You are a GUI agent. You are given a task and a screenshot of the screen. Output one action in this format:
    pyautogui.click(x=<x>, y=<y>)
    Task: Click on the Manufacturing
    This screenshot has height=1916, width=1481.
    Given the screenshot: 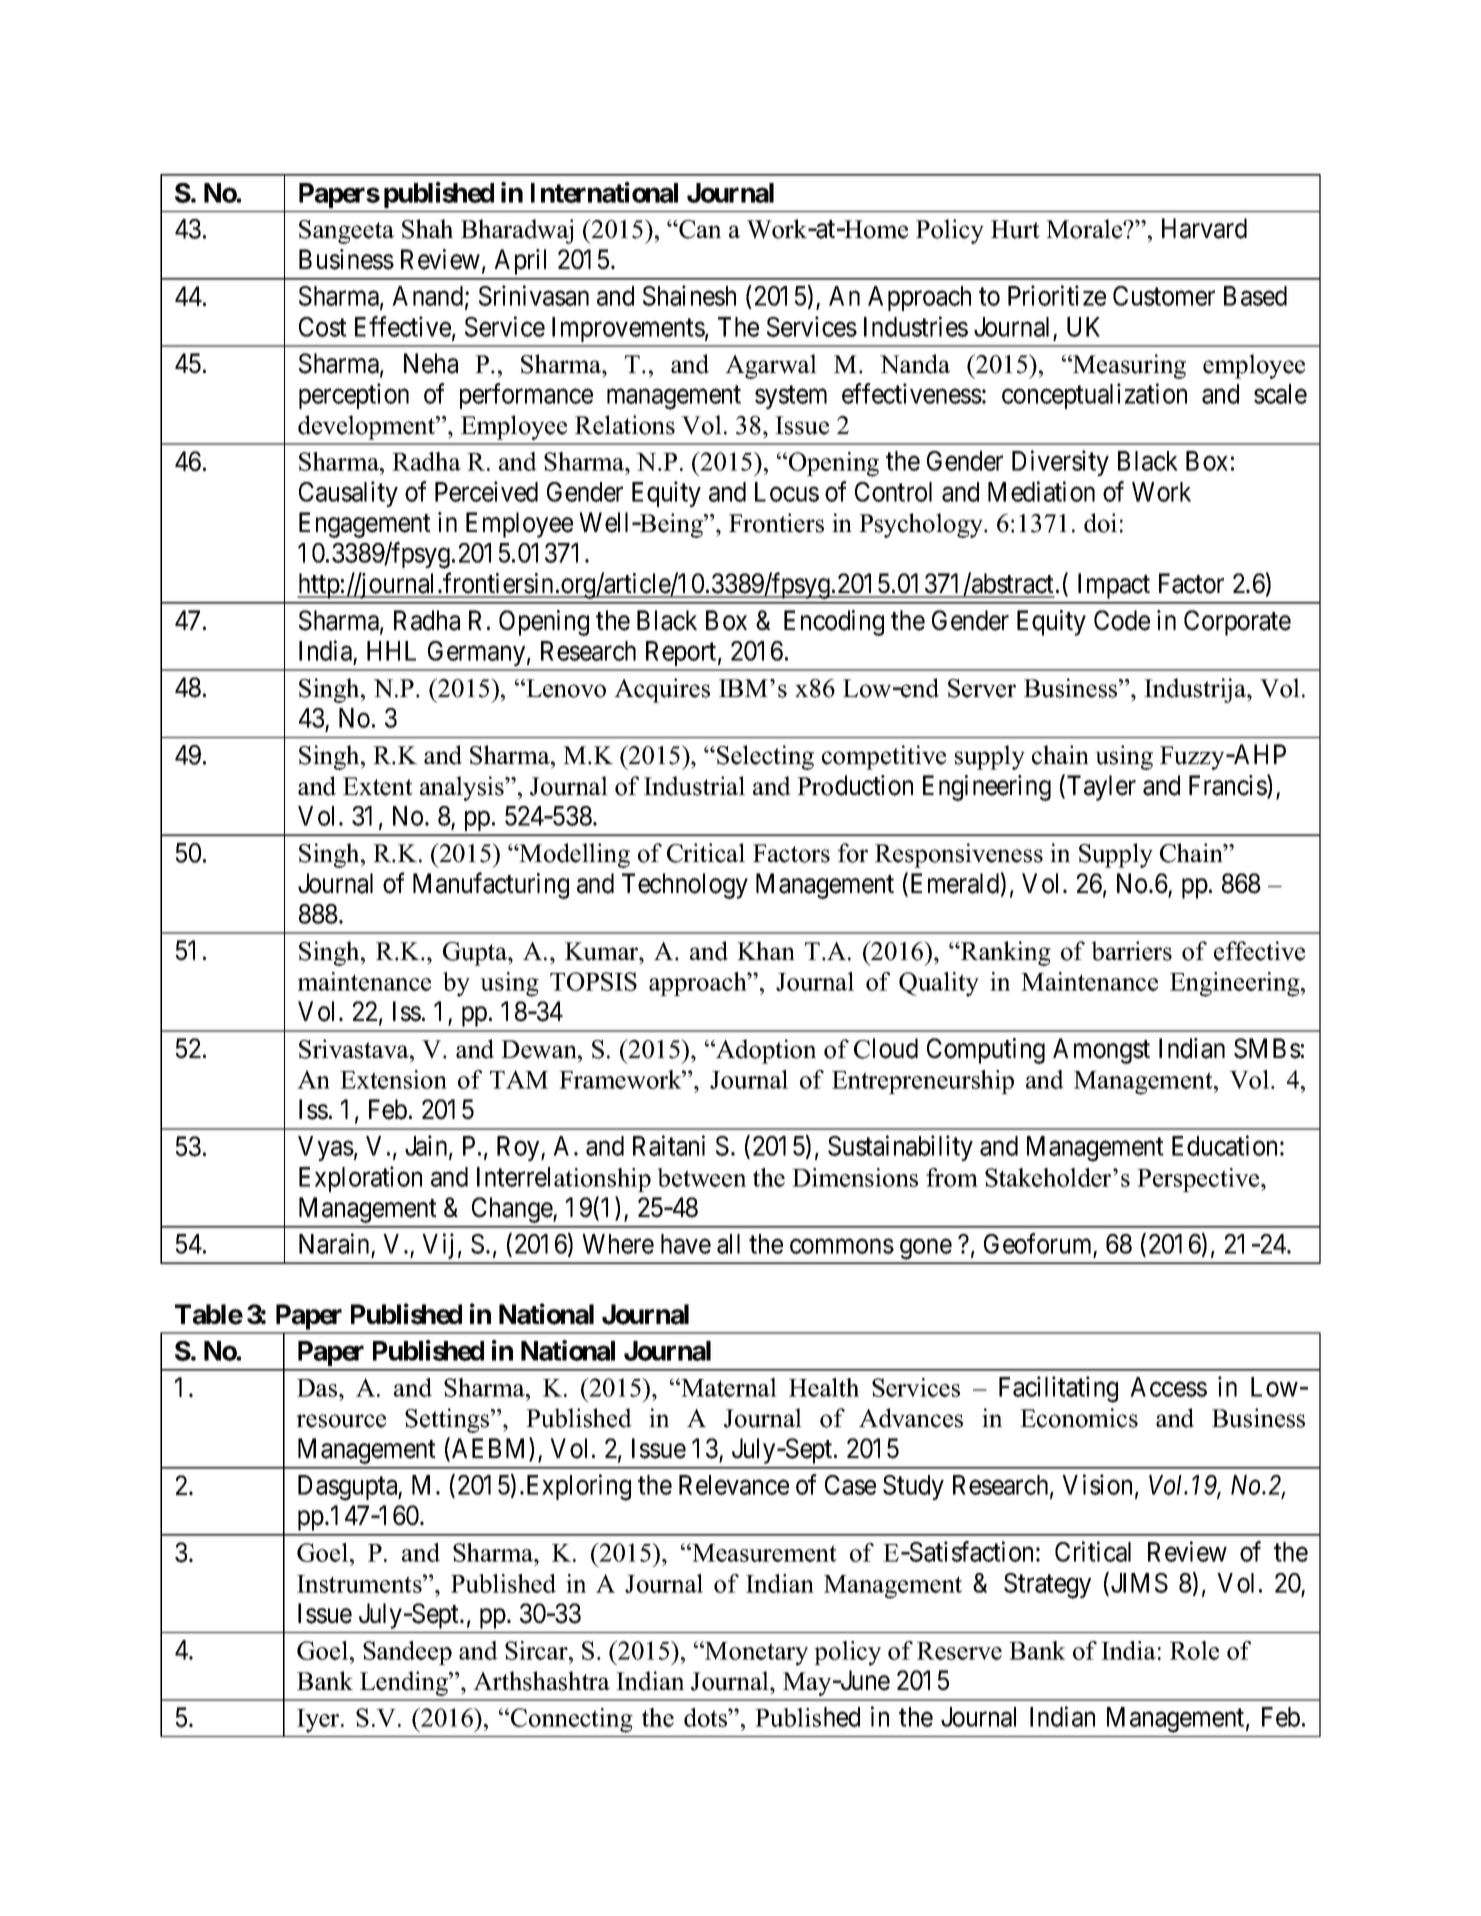 What is the action you would take?
    pyautogui.click(x=491, y=885)
